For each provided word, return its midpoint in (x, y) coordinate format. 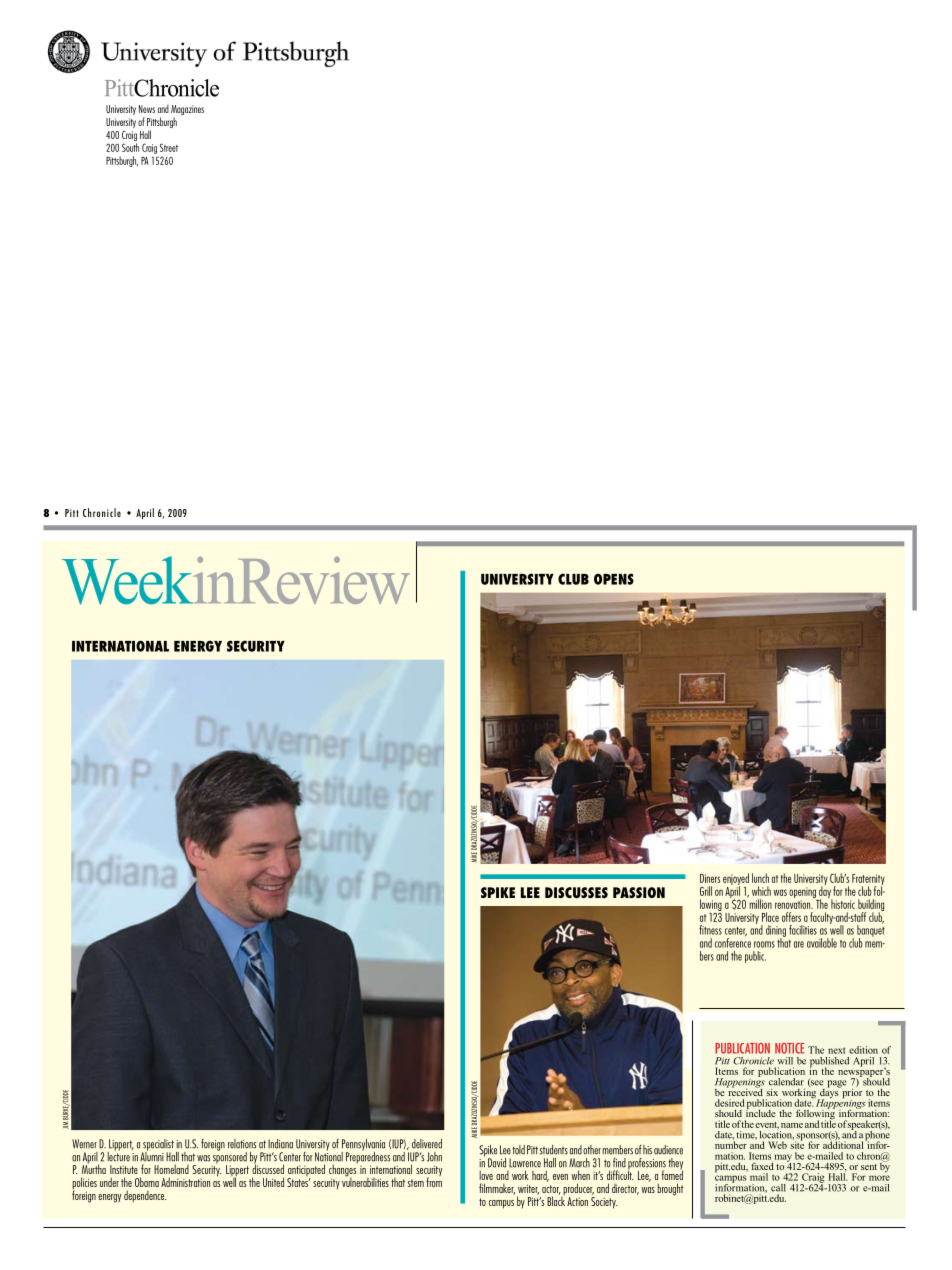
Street (169, 147)
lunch (760, 878)
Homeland (171, 1169)
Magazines (187, 111)
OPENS (614, 579)
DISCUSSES (576, 892)
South (130, 147)
